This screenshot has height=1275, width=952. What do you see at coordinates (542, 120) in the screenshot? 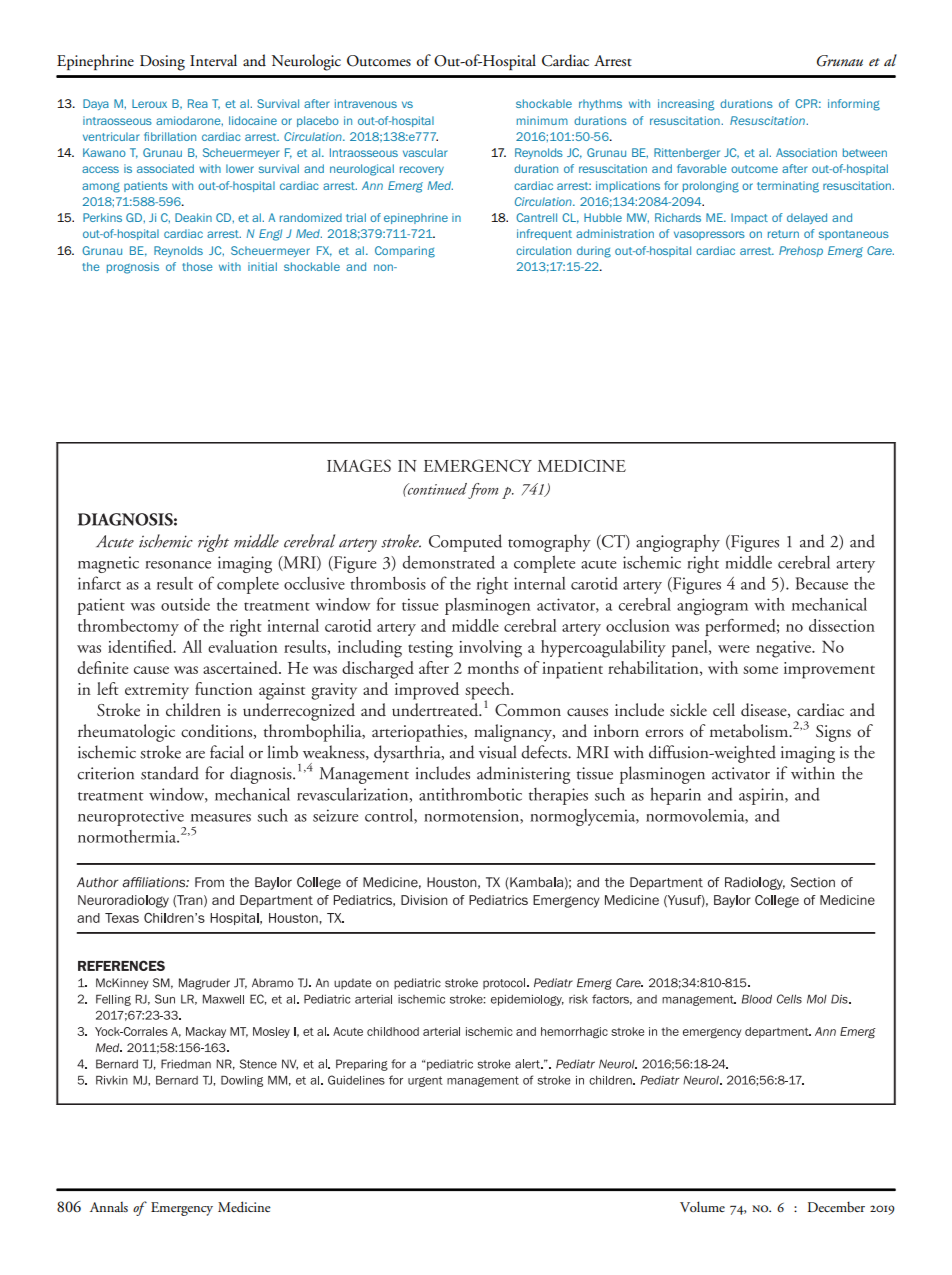
I see `minimum` at bounding box center [542, 120].
